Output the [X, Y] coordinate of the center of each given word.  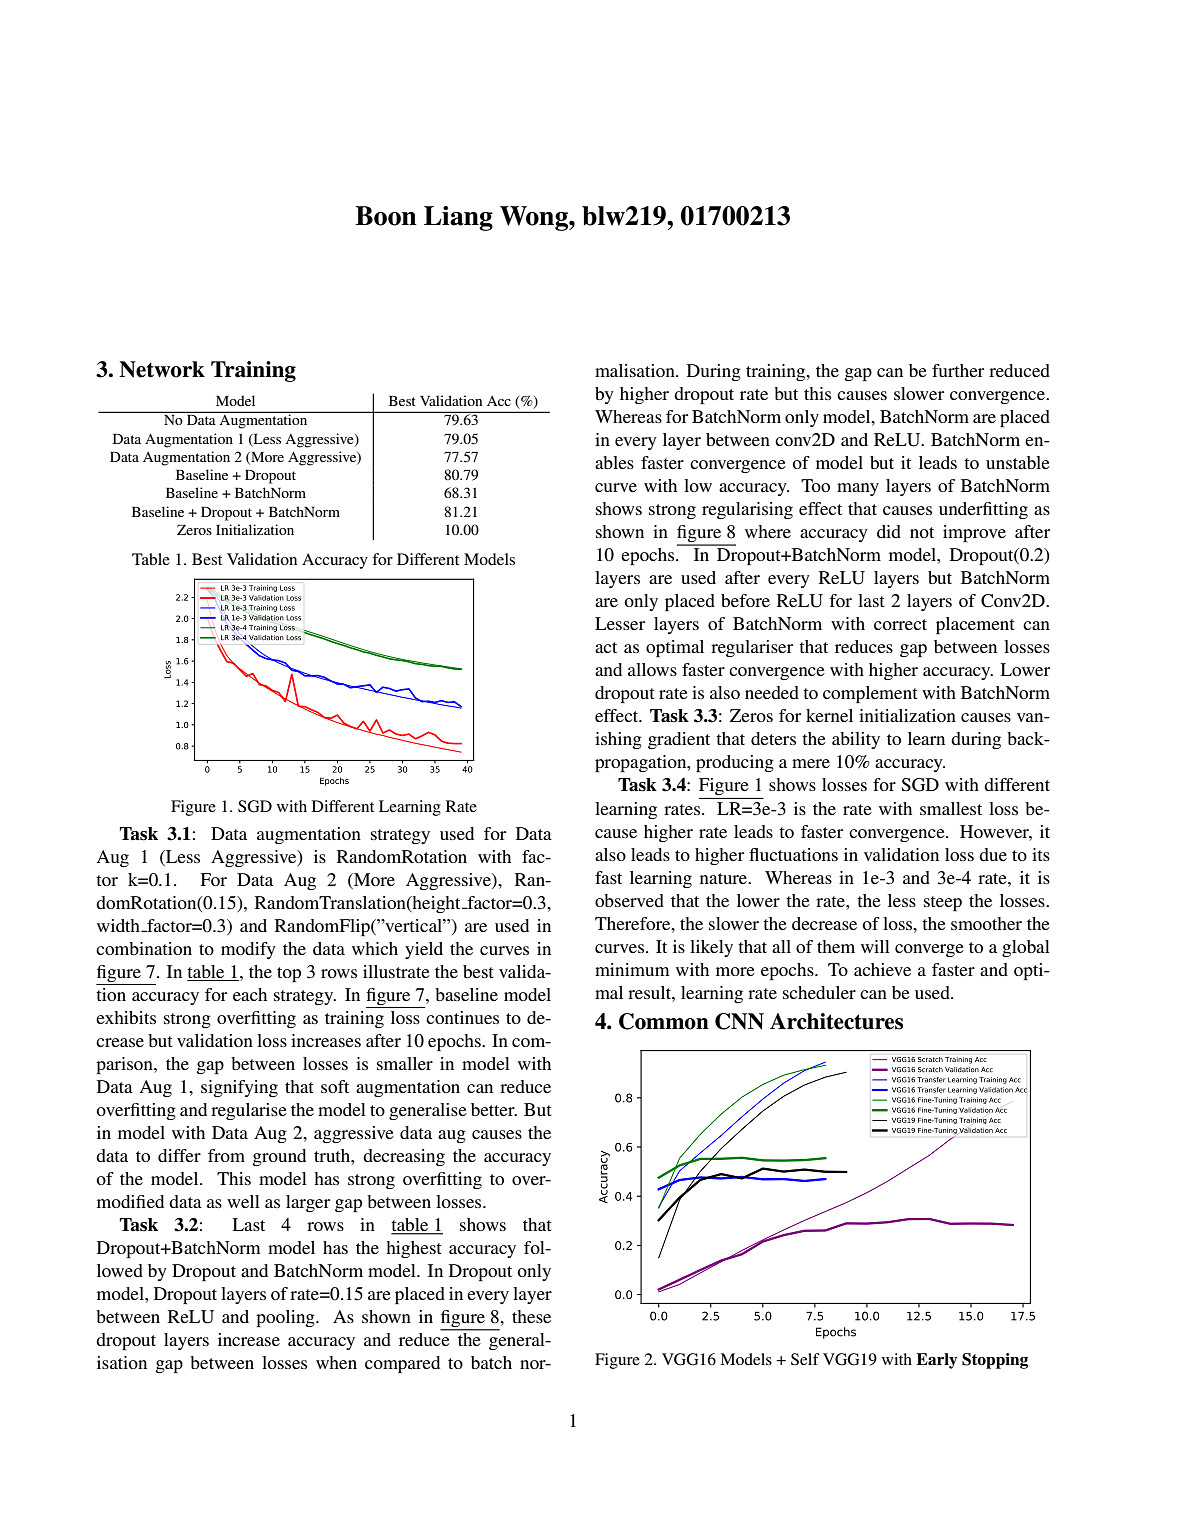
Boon [386, 216]
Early [936, 1361]
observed [629, 900]
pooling [286, 1318]
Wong [535, 218]
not [922, 532]
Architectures [836, 1021]
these [531, 1316]
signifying [239, 1088]
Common [664, 1021]
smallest [951, 808]
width [119, 925]
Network [162, 369]
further [958, 370]
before [745, 600]
